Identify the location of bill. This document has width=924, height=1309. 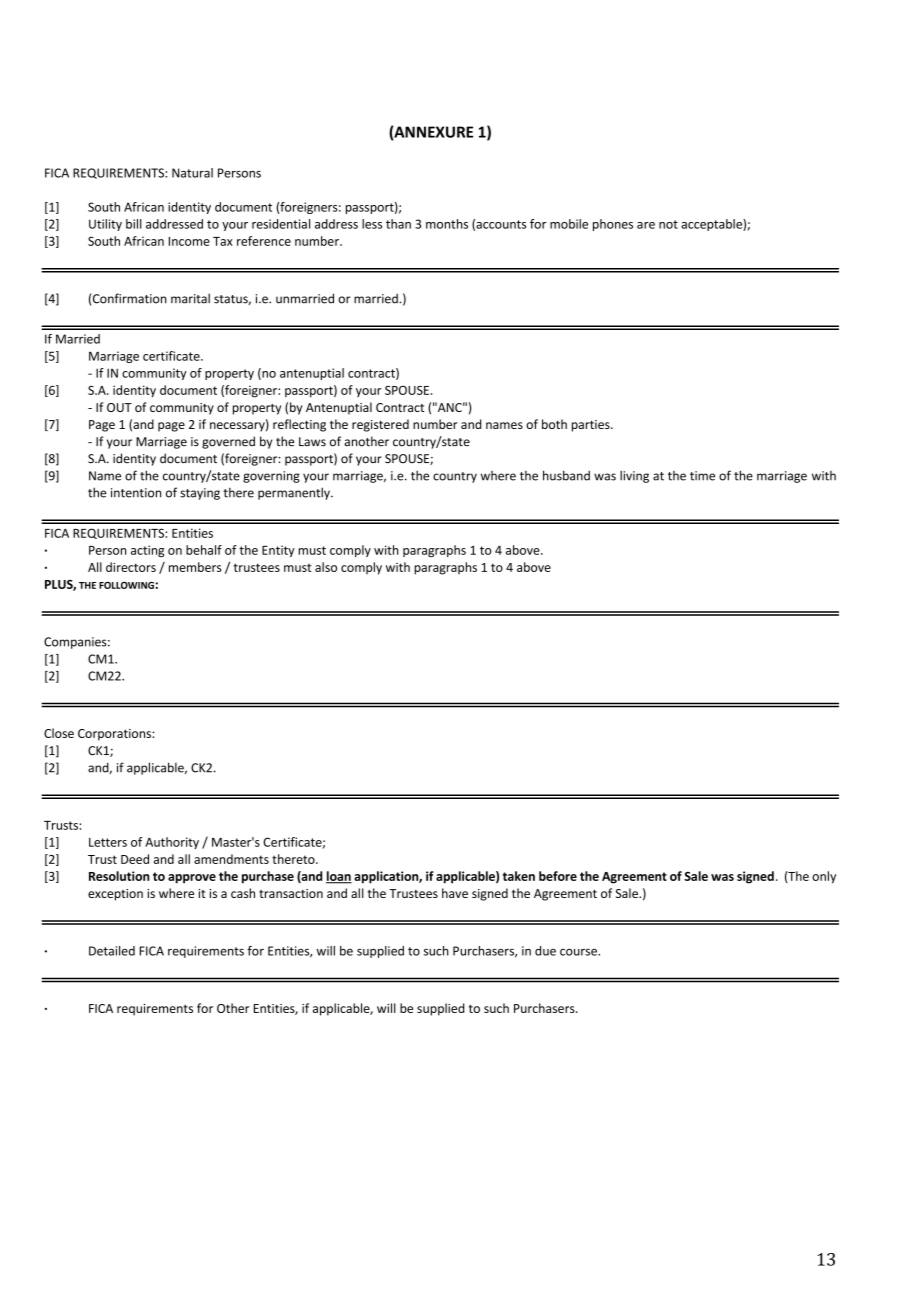
(134, 224).
